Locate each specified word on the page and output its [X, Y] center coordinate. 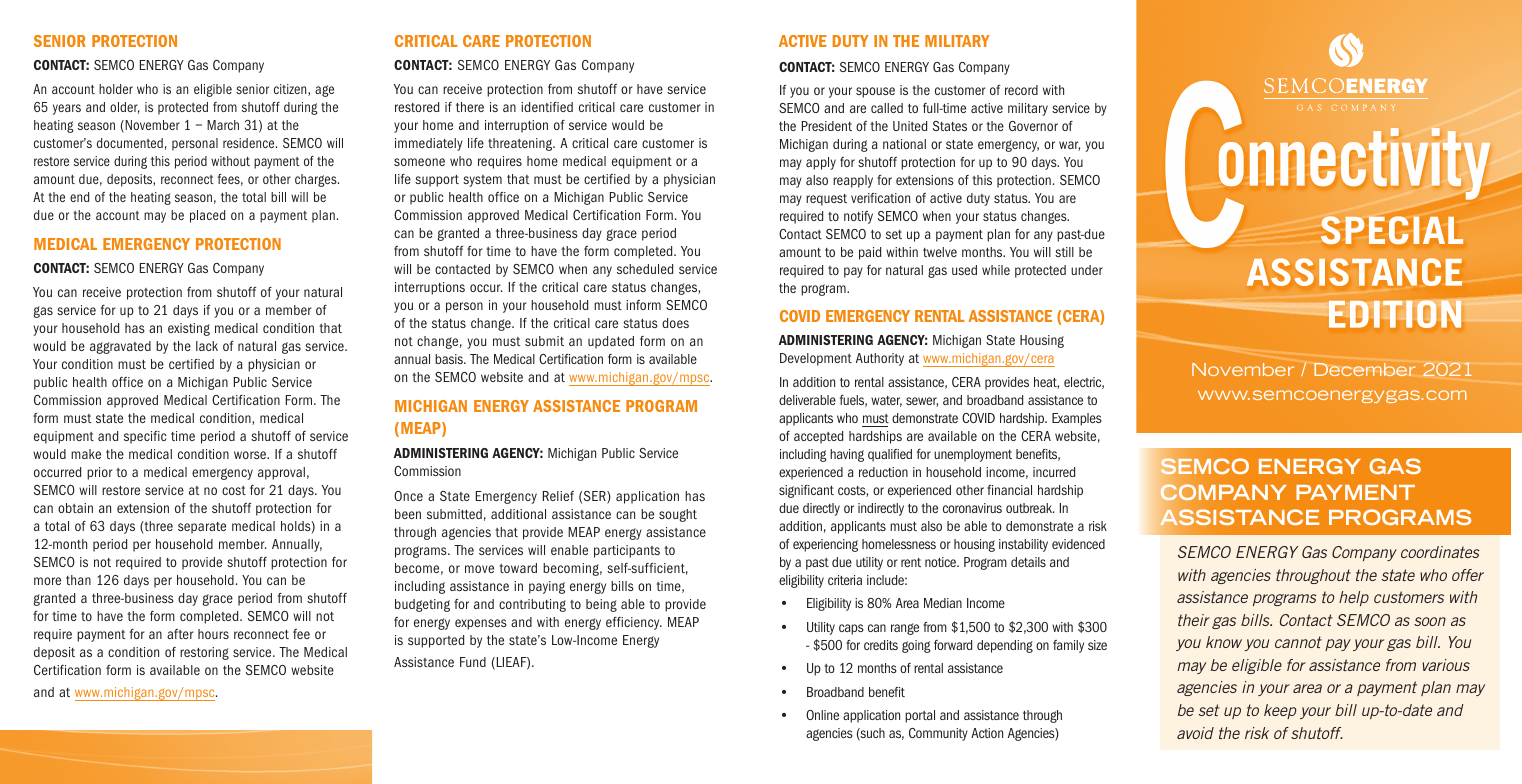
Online [822, 715]
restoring [204, 653]
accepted [818, 437]
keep [1280, 711]
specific [145, 437]
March [223, 125]
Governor [1033, 126]
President [827, 126]
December [1365, 369]
